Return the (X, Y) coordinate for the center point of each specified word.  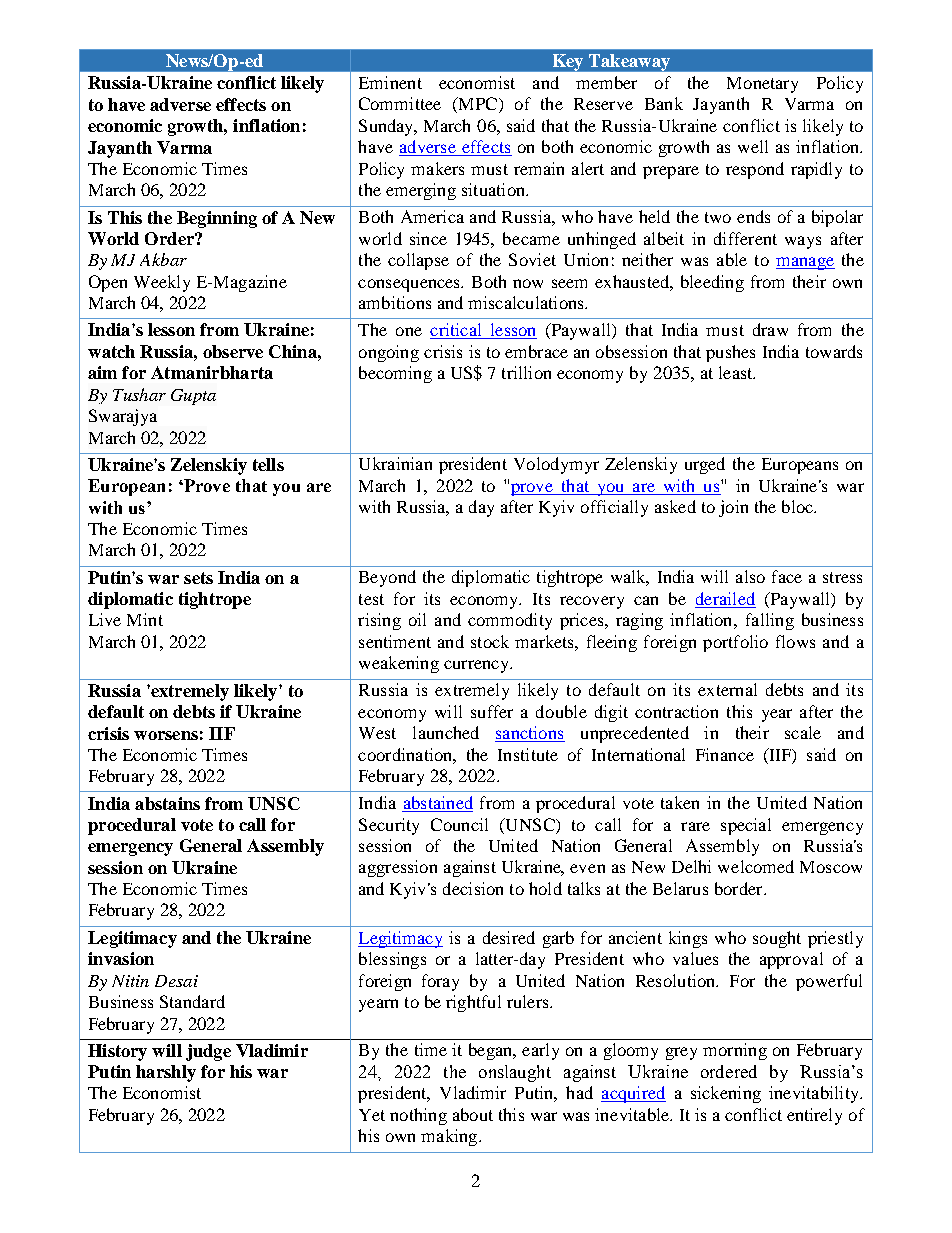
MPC (476, 105)
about (473, 1114)
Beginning (217, 219)
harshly (166, 1073)
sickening (726, 1094)
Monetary (762, 85)
